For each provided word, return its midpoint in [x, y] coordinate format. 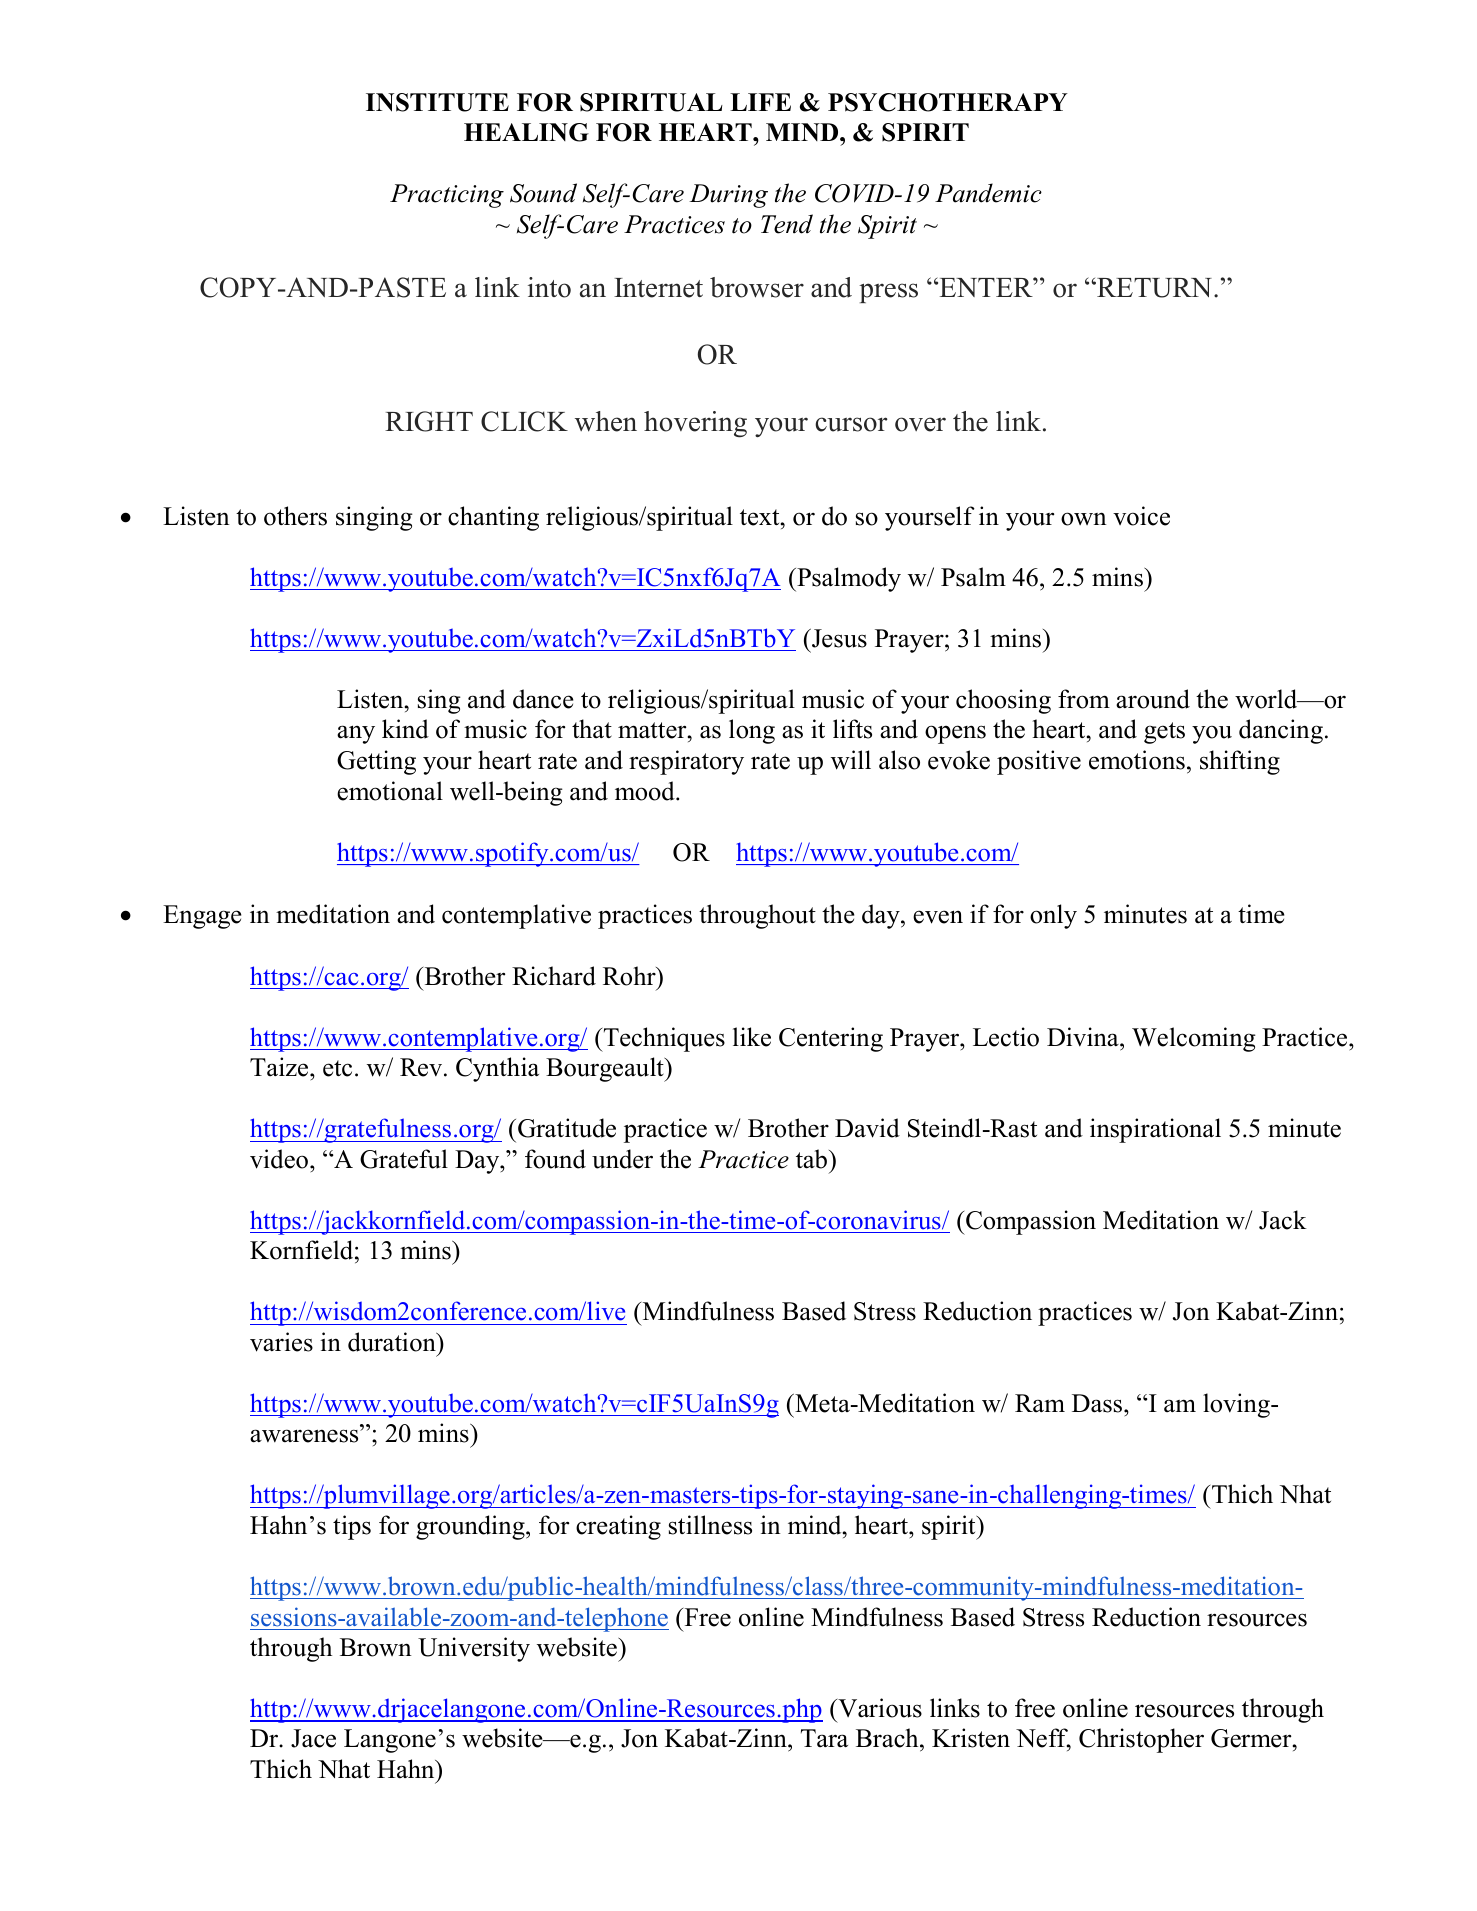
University [474, 1649]
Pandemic [988, 193]
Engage [202, 917]
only [1053, 916]
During [728, 196]
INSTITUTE [437, 102]
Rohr [630, 976]
